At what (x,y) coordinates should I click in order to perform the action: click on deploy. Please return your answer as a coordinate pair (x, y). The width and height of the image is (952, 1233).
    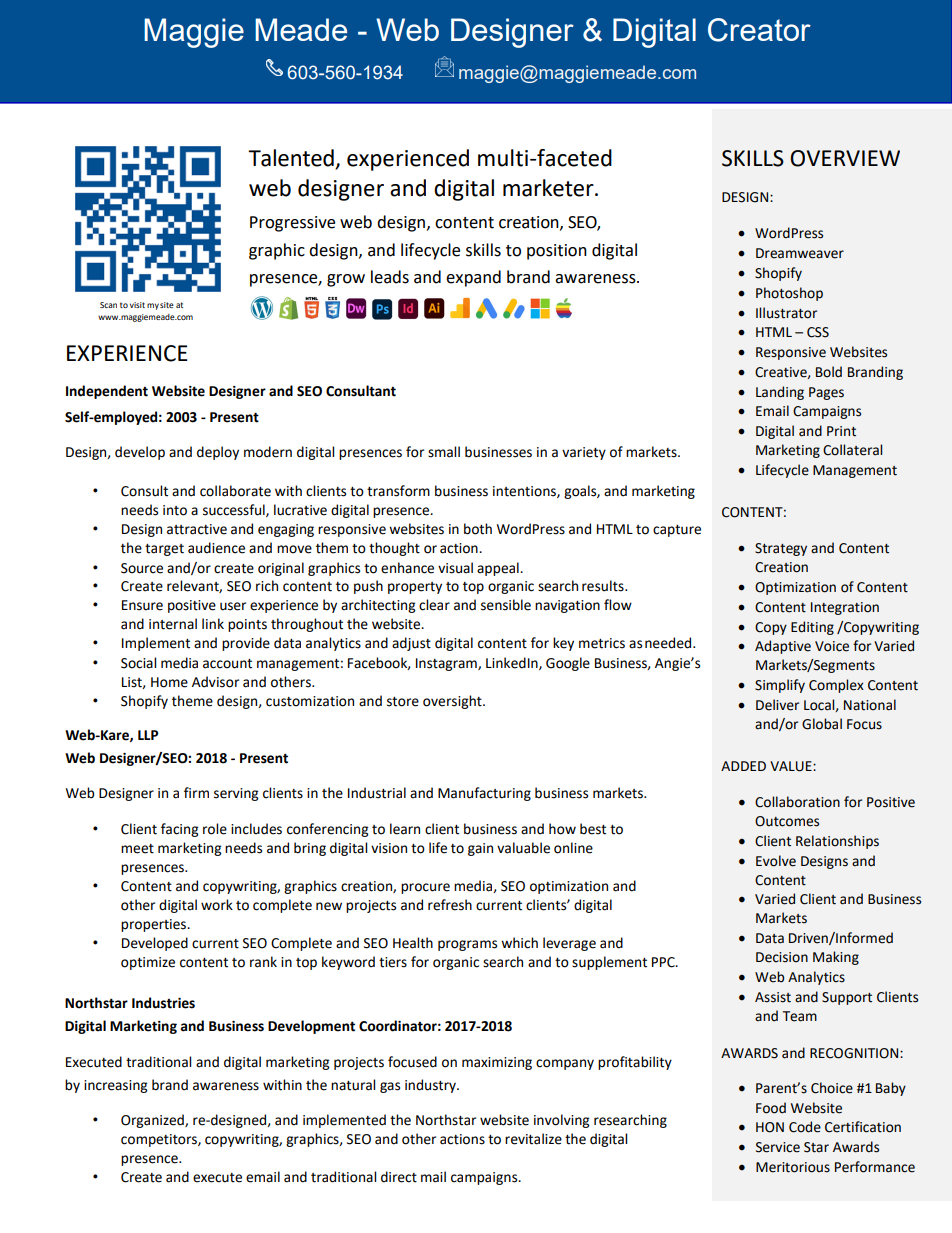
    Looking at the image, I should click on (218, 453).
